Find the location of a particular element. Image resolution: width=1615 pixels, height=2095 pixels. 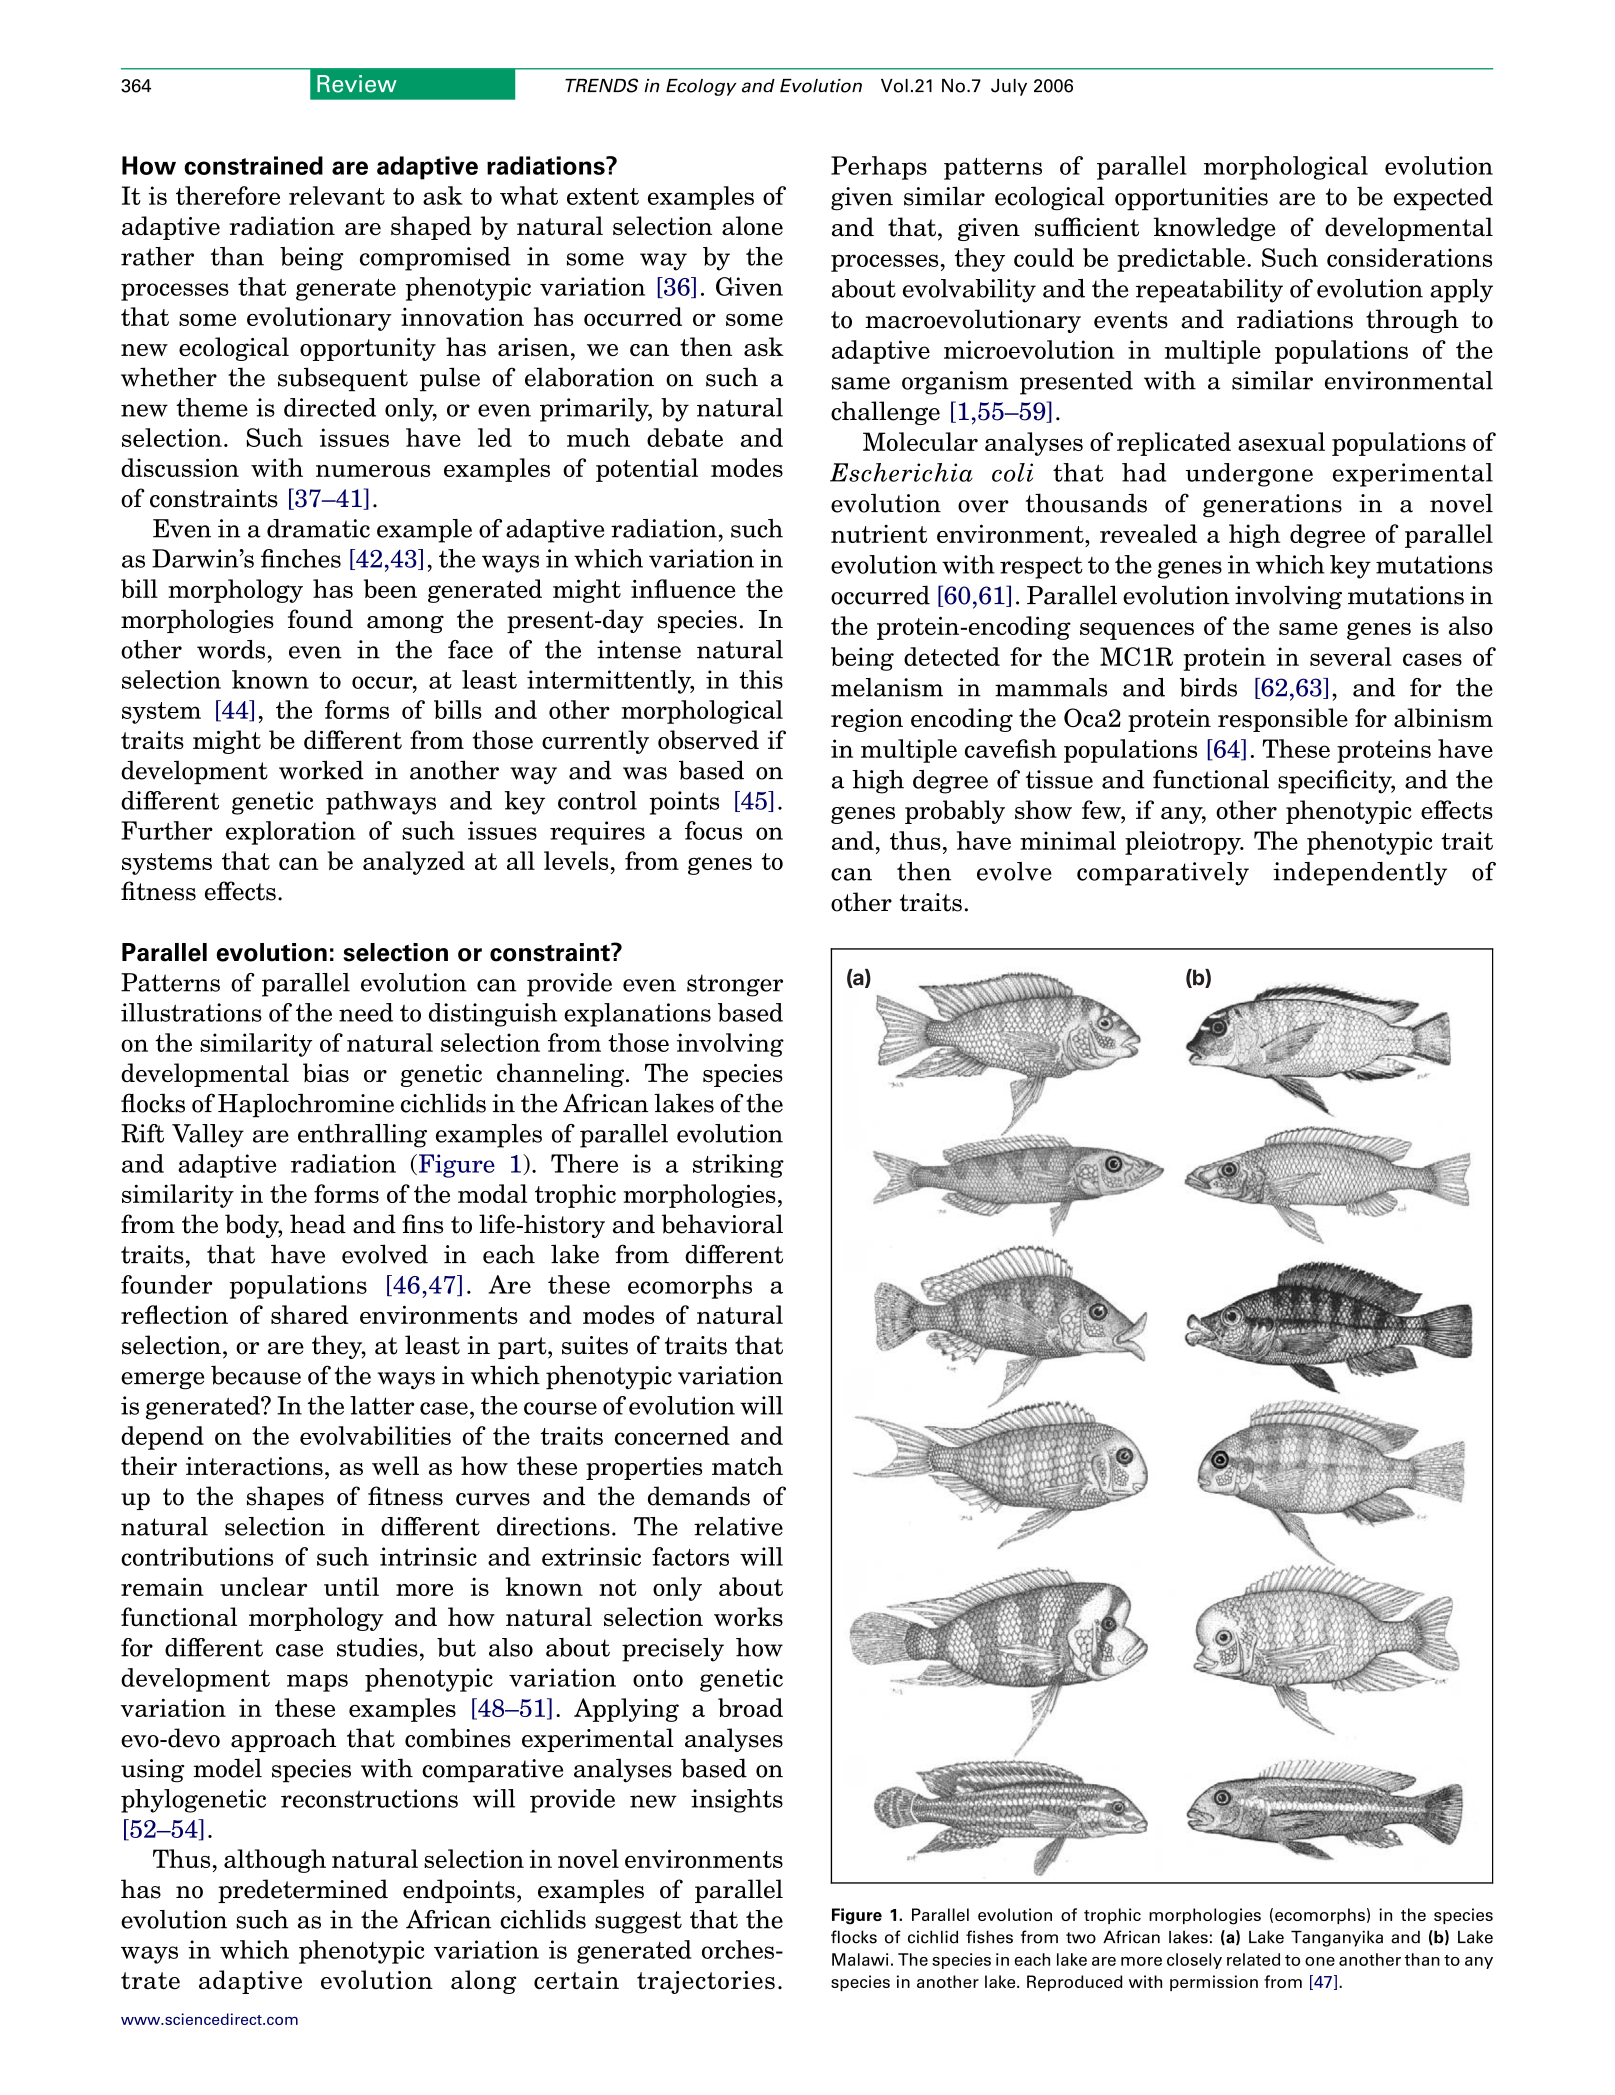

opportunities is located at coordinates (1191, 199).
